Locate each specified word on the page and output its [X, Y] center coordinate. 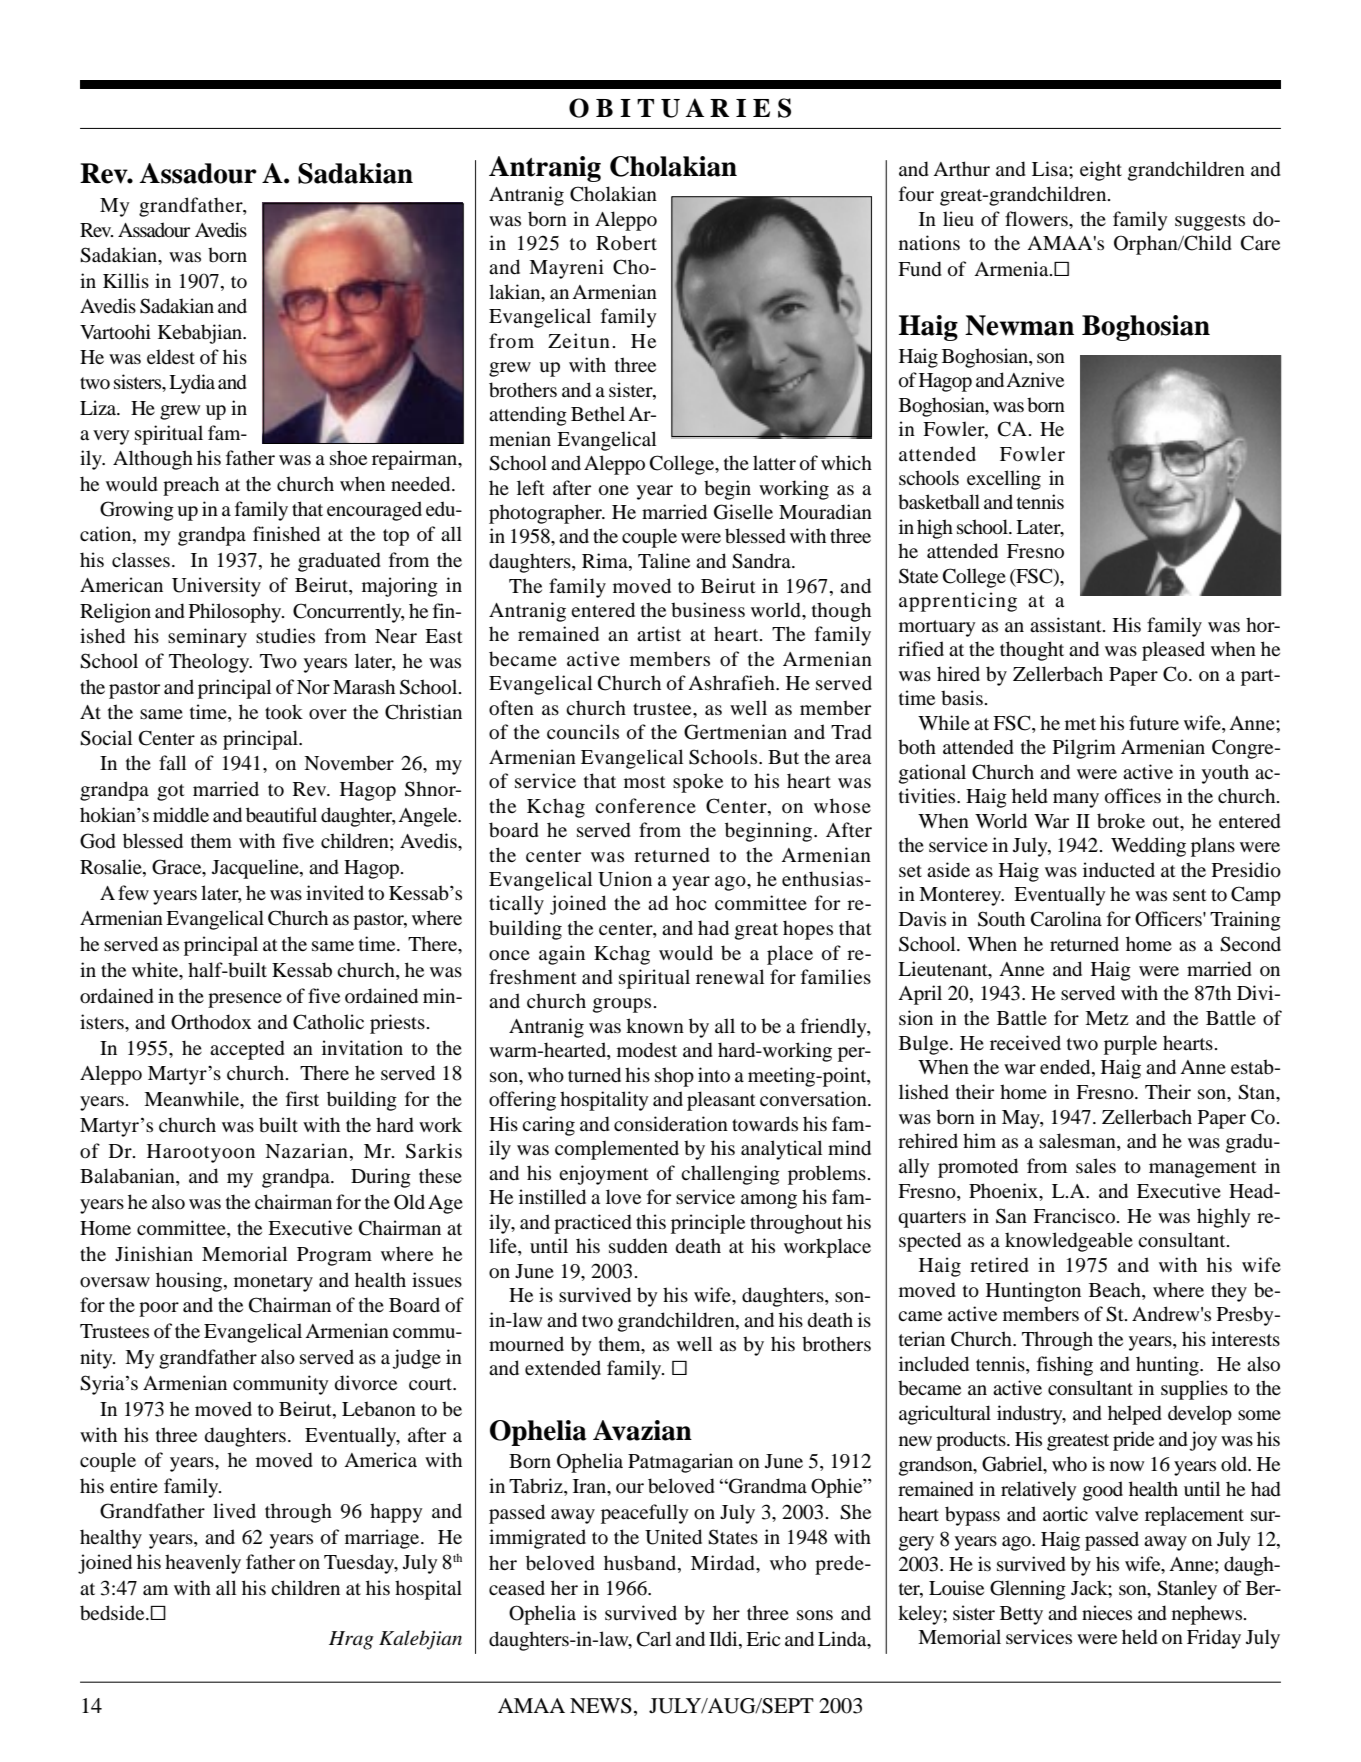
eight [1101, 171]
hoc [691, 903]
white [156, 971]
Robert [626, 243]
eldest [171, 357]
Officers [1169, 919]
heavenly [203, 1564]
